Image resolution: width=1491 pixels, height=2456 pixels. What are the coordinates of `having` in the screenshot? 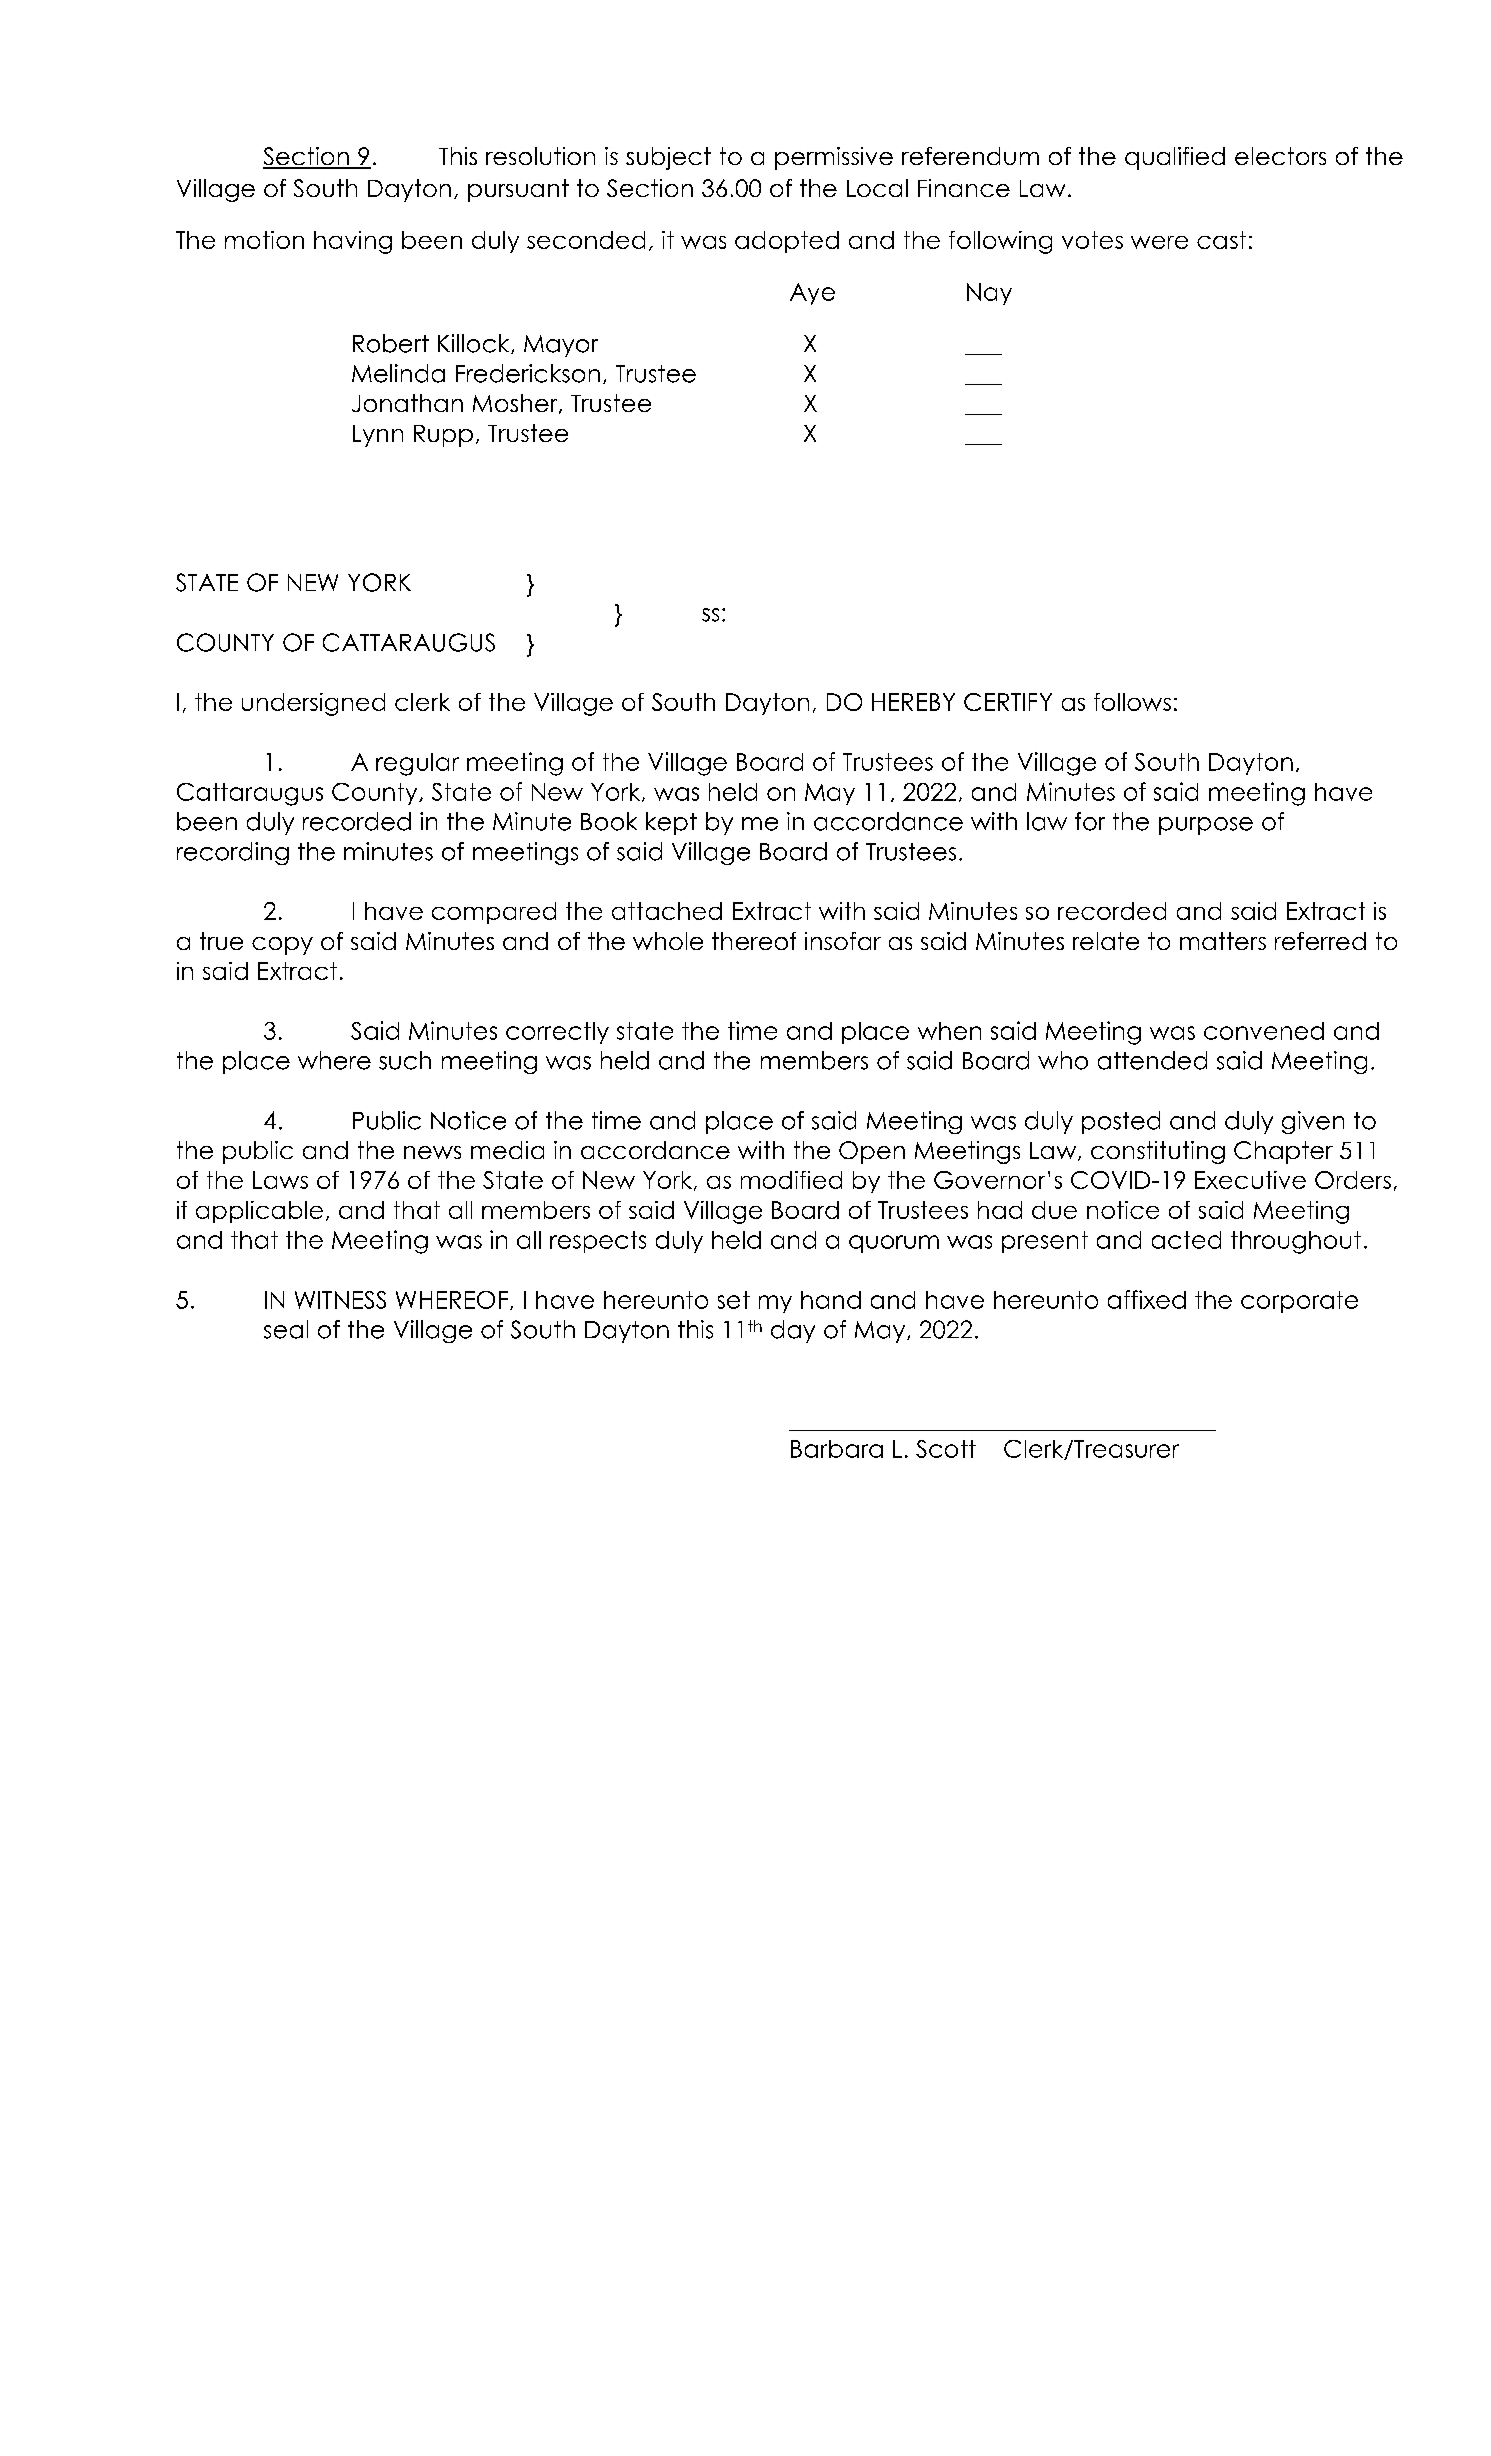 It's located at (353, 242).
